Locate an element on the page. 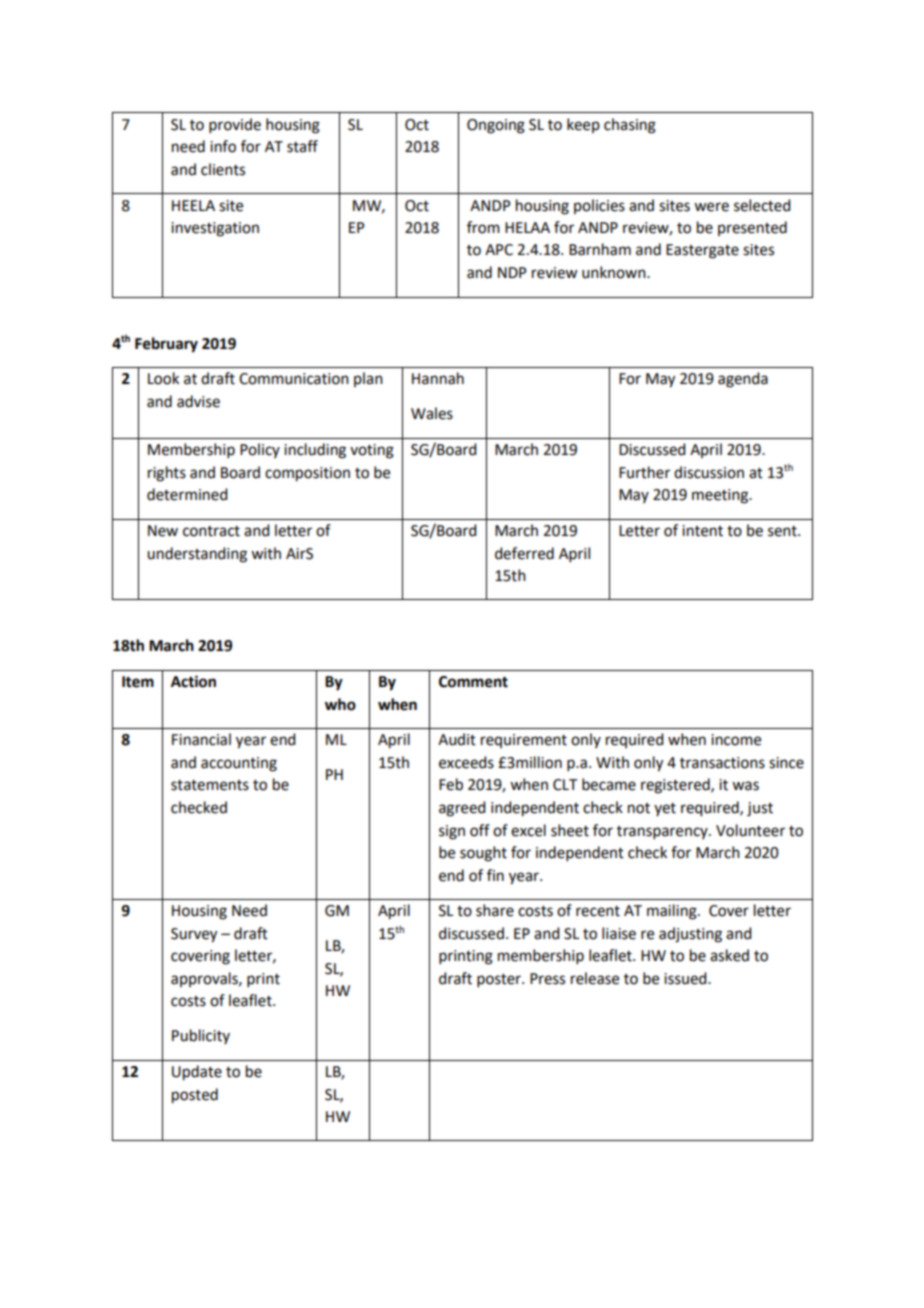 This image has height=1308, width=924. Update is located at coordinates (197, 1073).
